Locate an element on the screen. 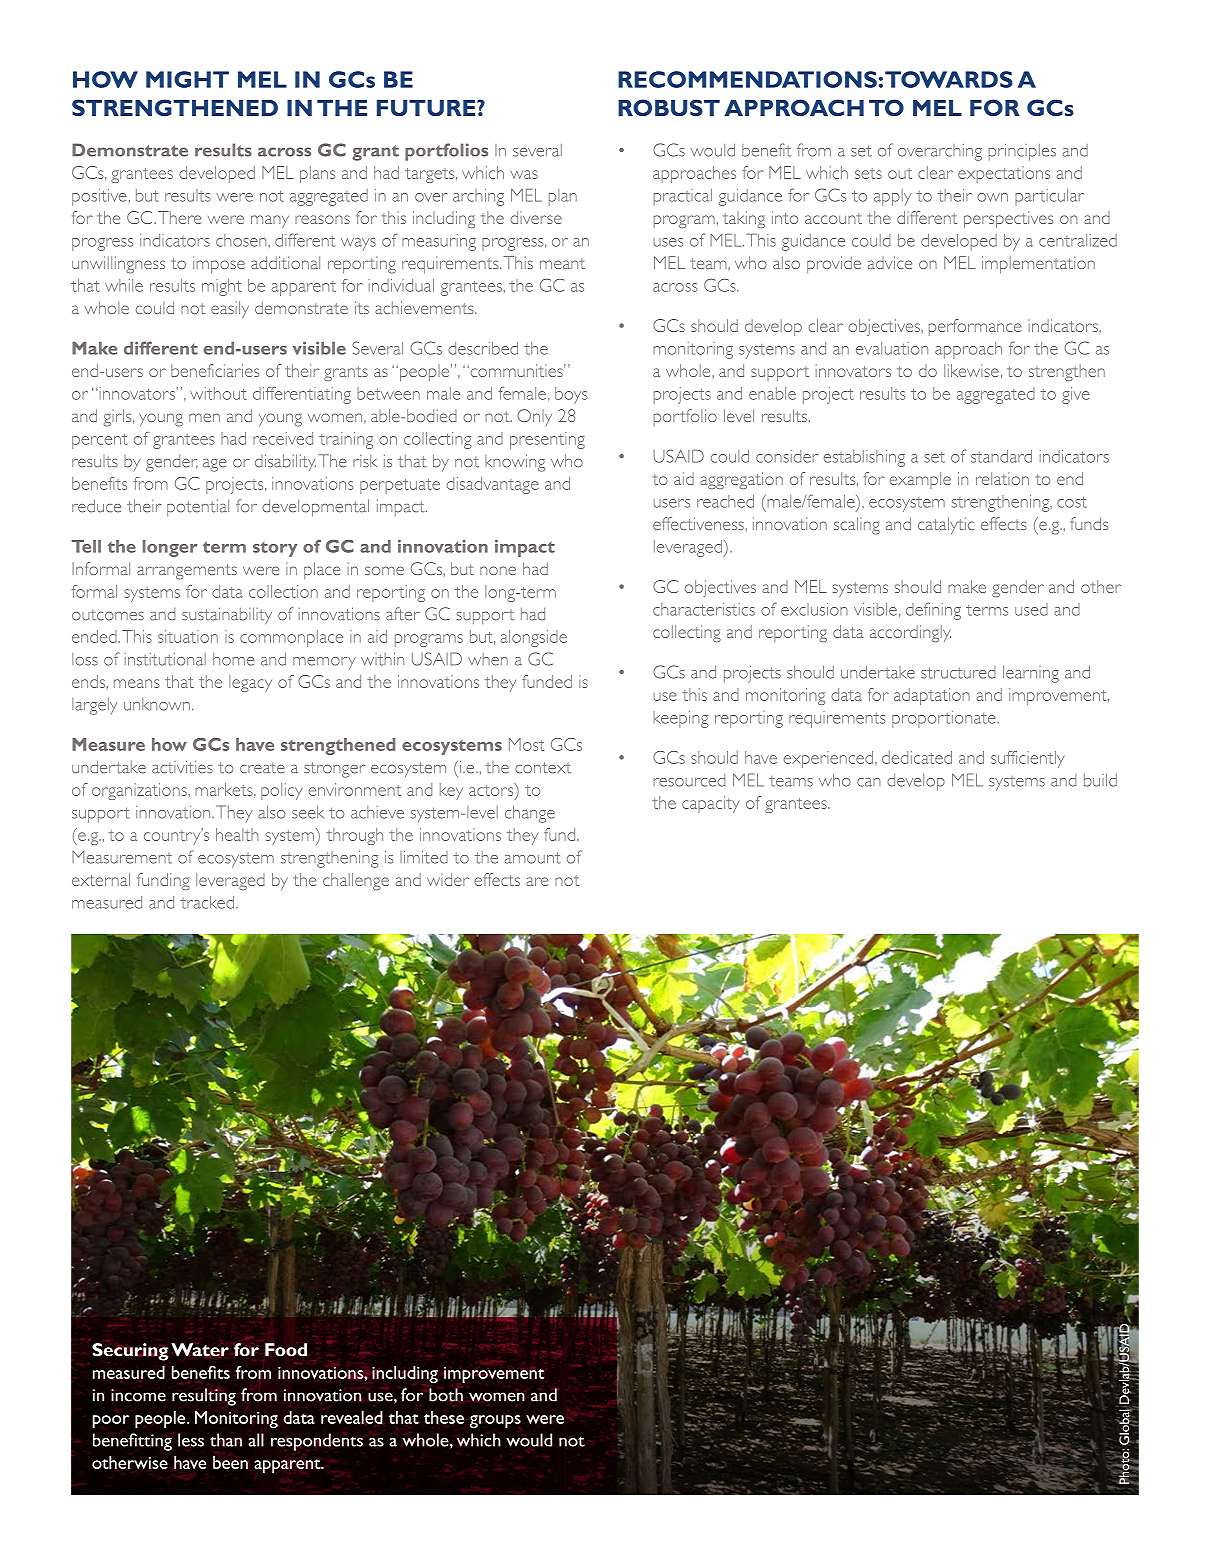  catalytic is located at coordinates (946, 525).
